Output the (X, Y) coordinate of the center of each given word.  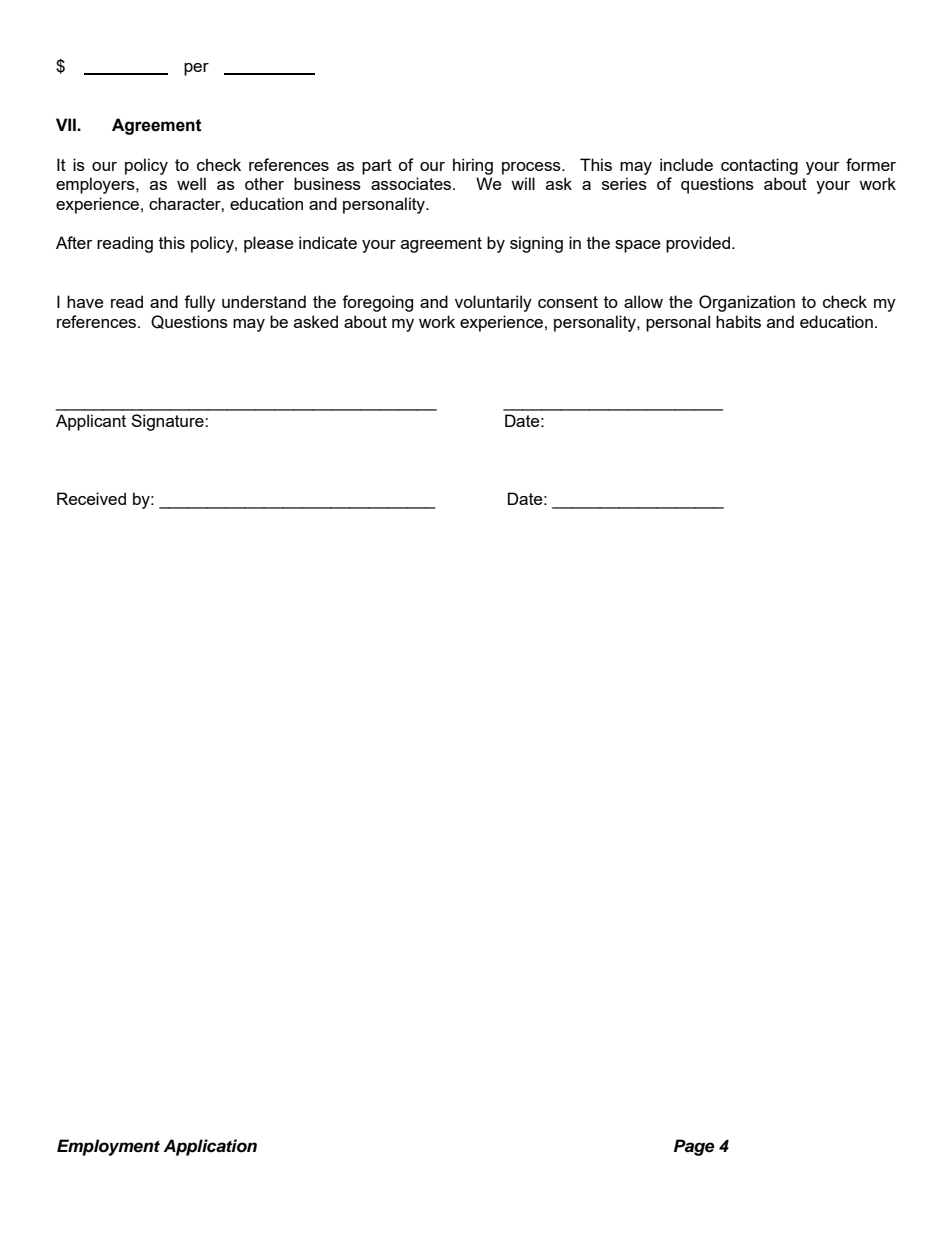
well (191, 183)
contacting (759, 166)
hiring (473, 166)
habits (738, 321)
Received (91, 498)
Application (210, 1147)
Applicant (91, 422)
